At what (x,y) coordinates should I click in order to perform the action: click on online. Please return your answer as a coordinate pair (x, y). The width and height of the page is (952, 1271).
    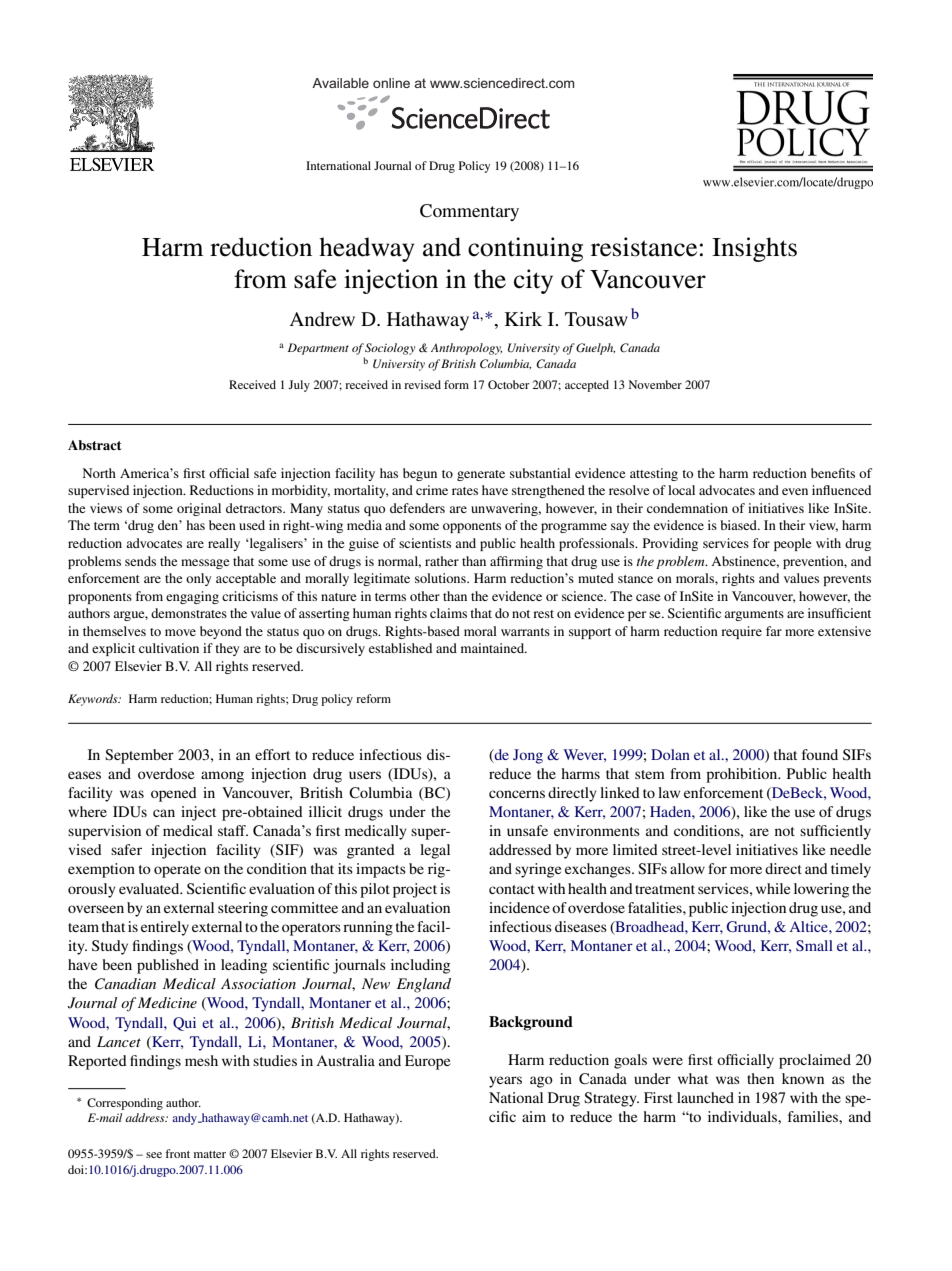
    Looking at the image, I should click on (391, 83).
